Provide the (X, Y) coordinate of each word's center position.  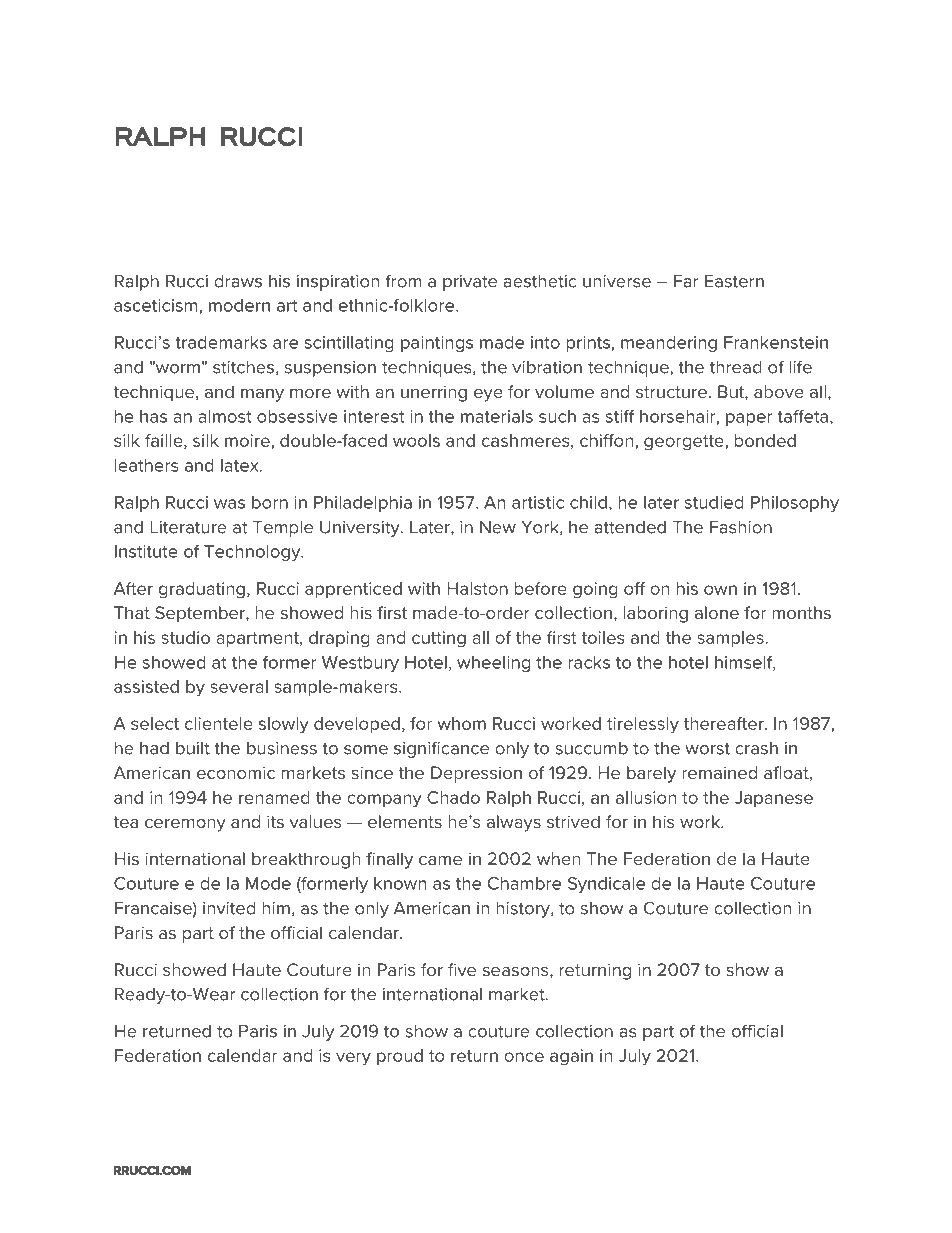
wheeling (493, 664)
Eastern (734, 281)
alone (717, 612)
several (239, 686)
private (470, 283)
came (440, 860)
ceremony (185, 825)
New (498, 527)
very (353, 1059)
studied (714, 502)
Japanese (774, 799)
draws (238, 281)
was (229, 504)
